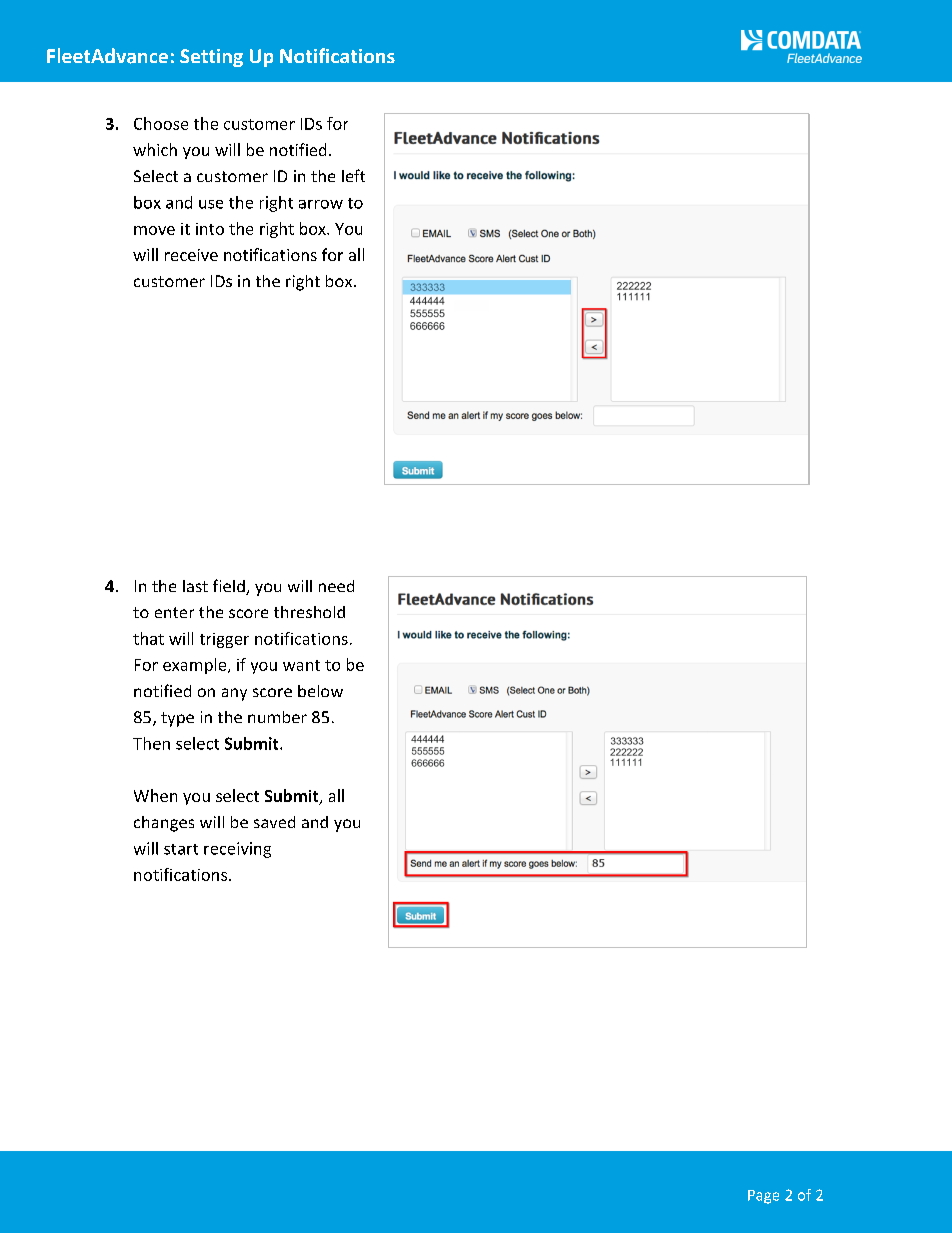 The height and width of the screenshot is (1233, 952). What do you see at coordinates (237, 850) in the screenshot?
I see `receiving` at bounding box center [237, 850].
